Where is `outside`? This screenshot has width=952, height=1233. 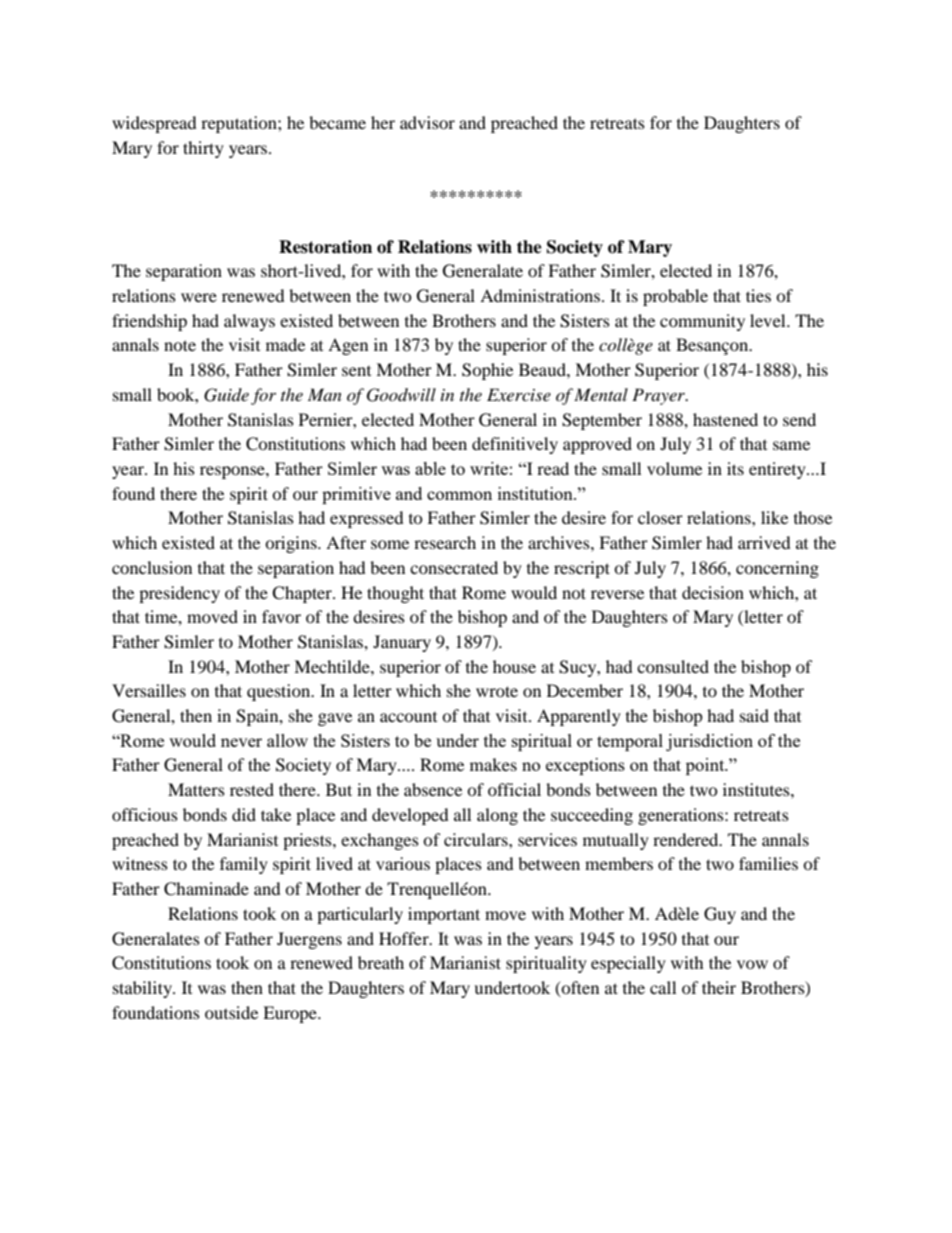
outside is located at coordinates (231, 1012).
